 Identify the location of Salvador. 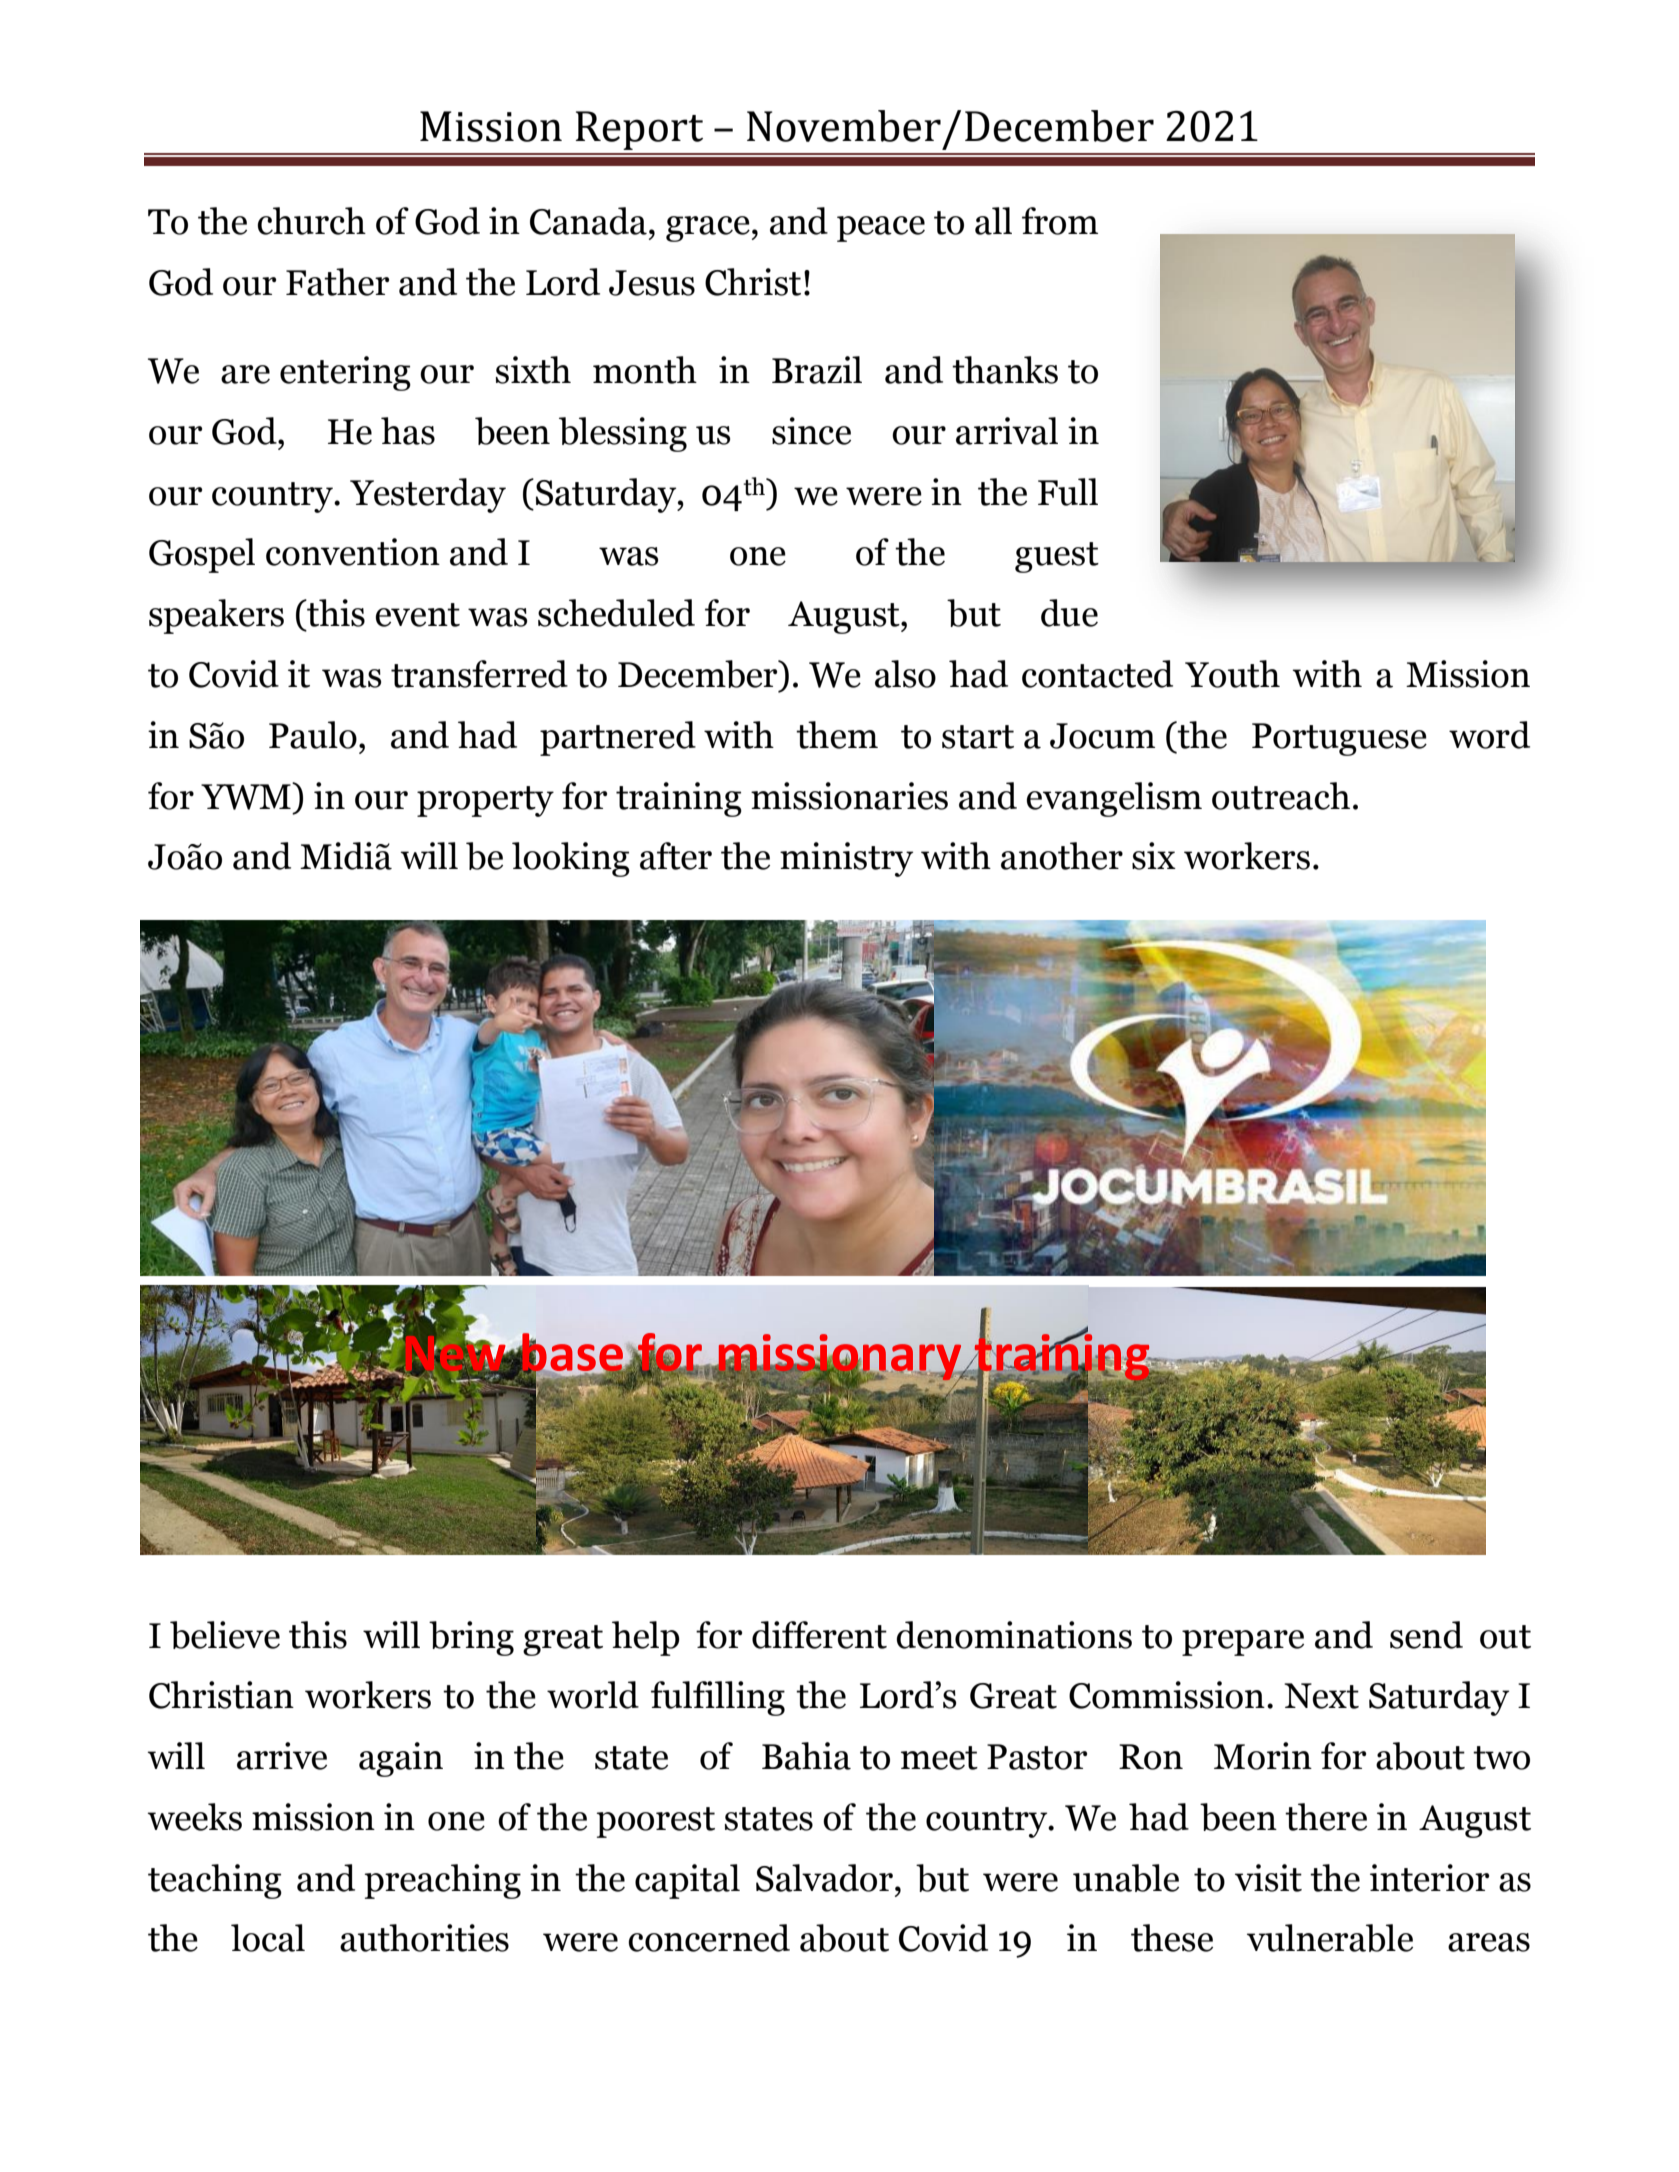
(824, 1878).
